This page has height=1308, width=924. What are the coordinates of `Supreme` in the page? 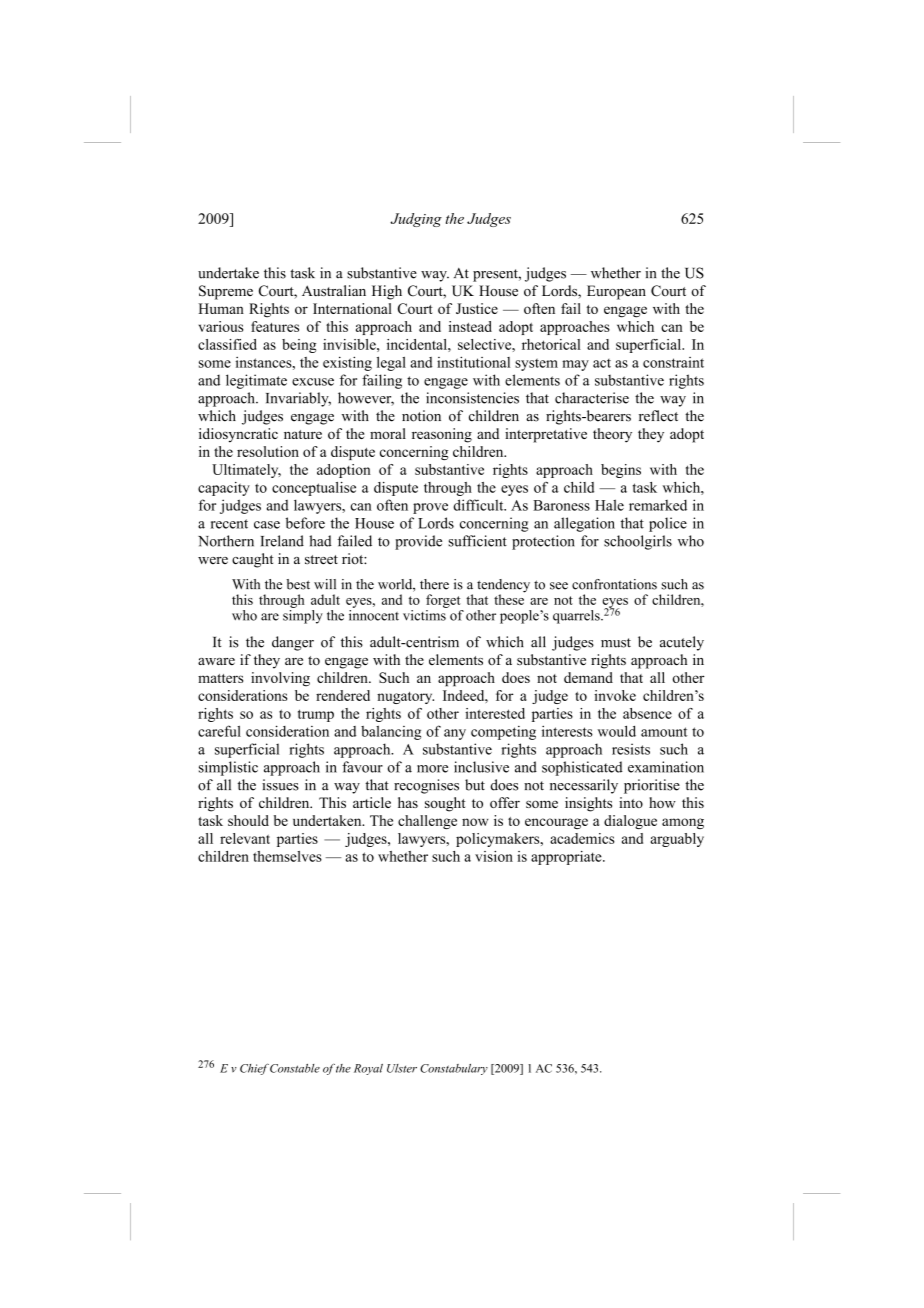 It's located at (226, 292).
